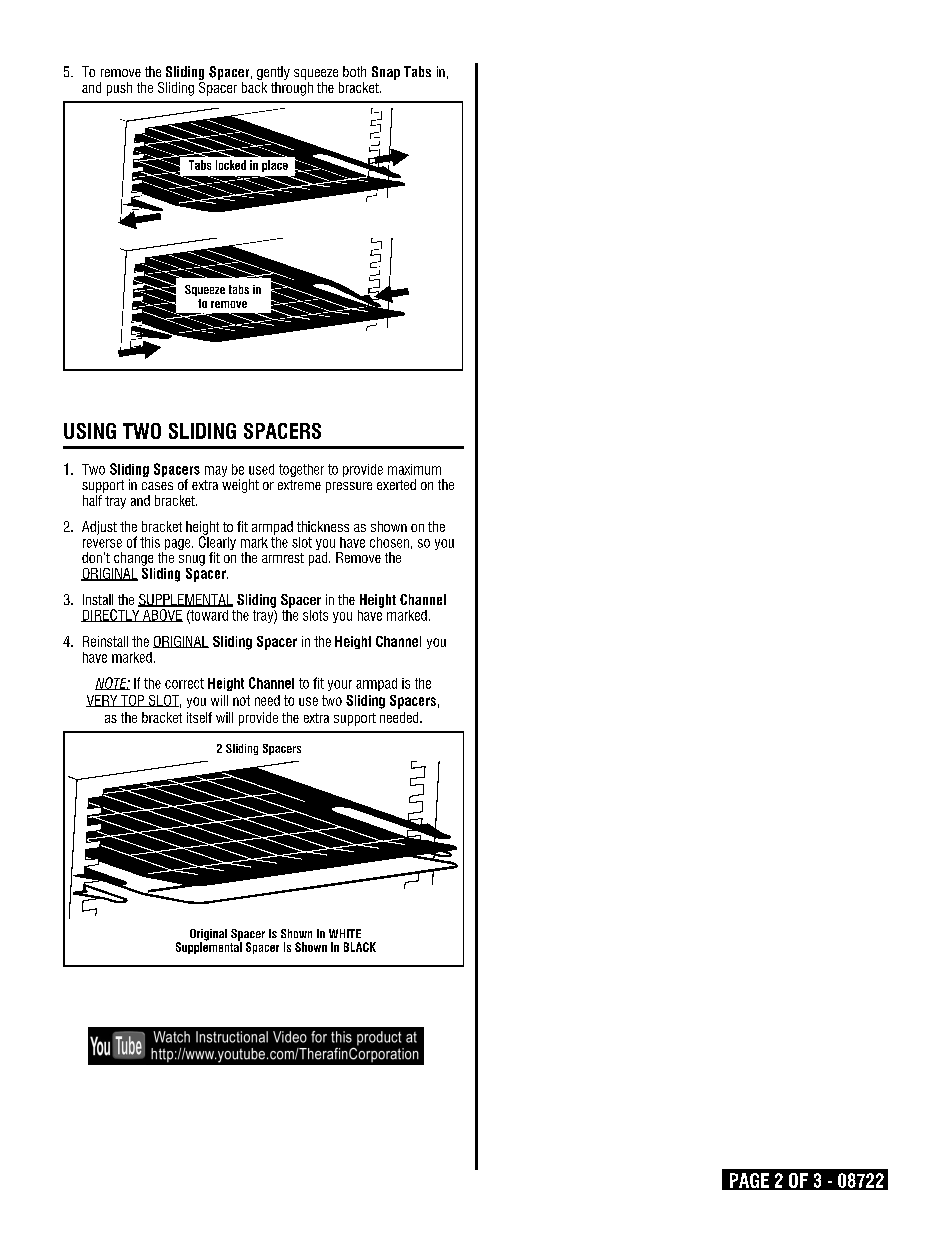 Image resolution: width=952 pixels, height=1233 pixels. Describe the element at coordinates (240, 486) in the document. I see `weight` at that location.
